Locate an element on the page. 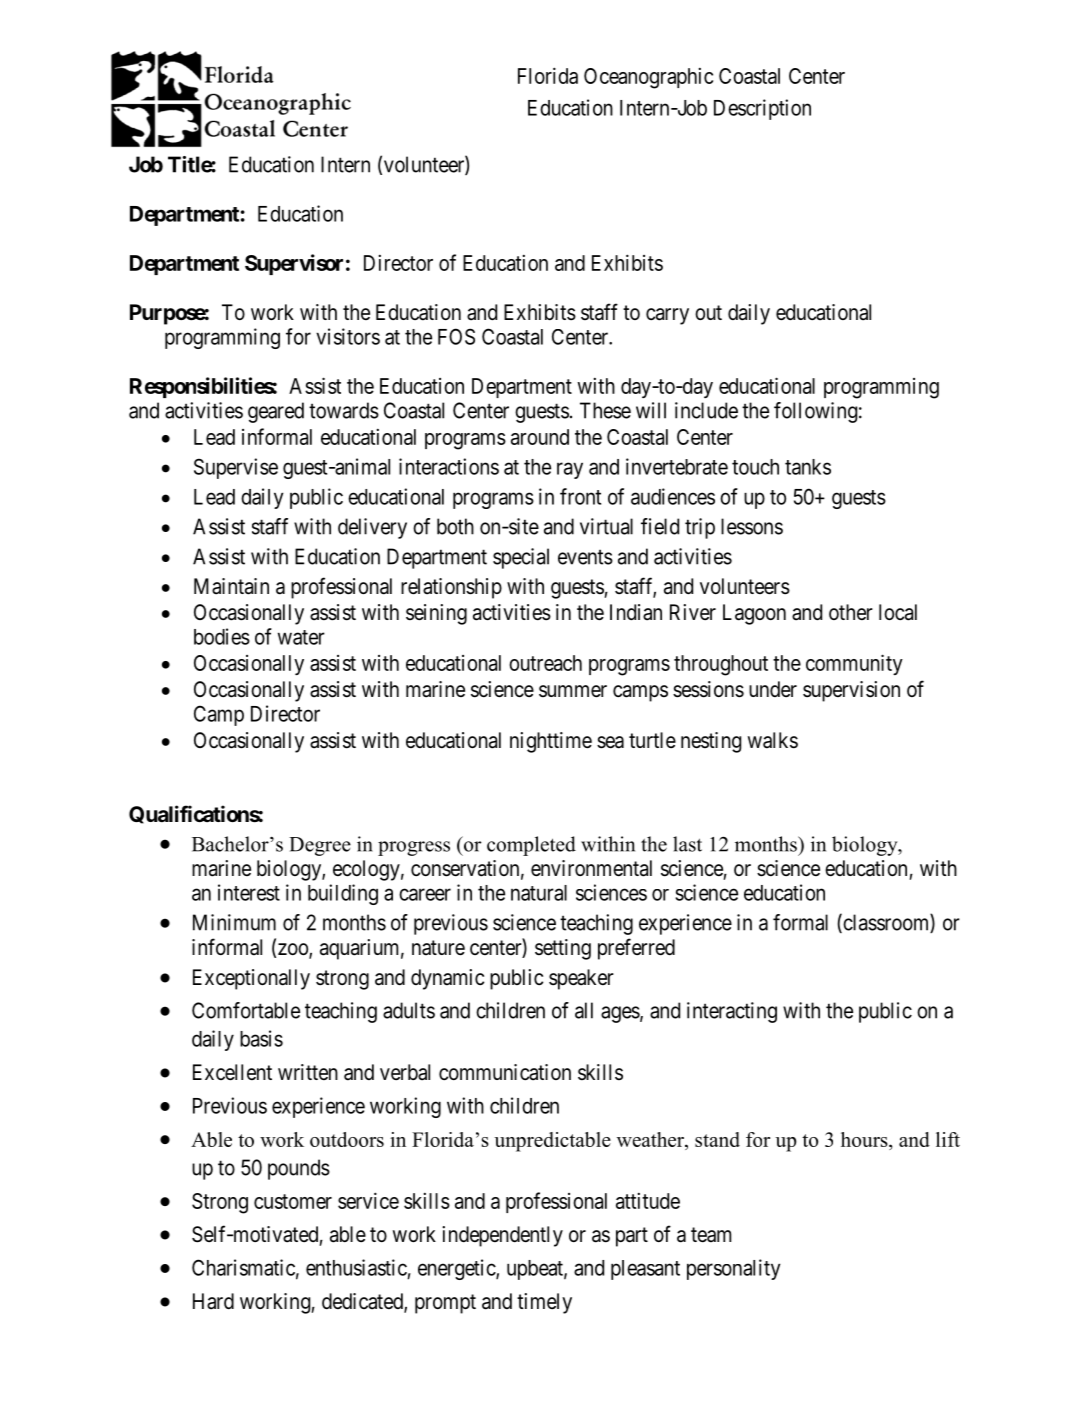  summer is located at coordinates (573, 691).
